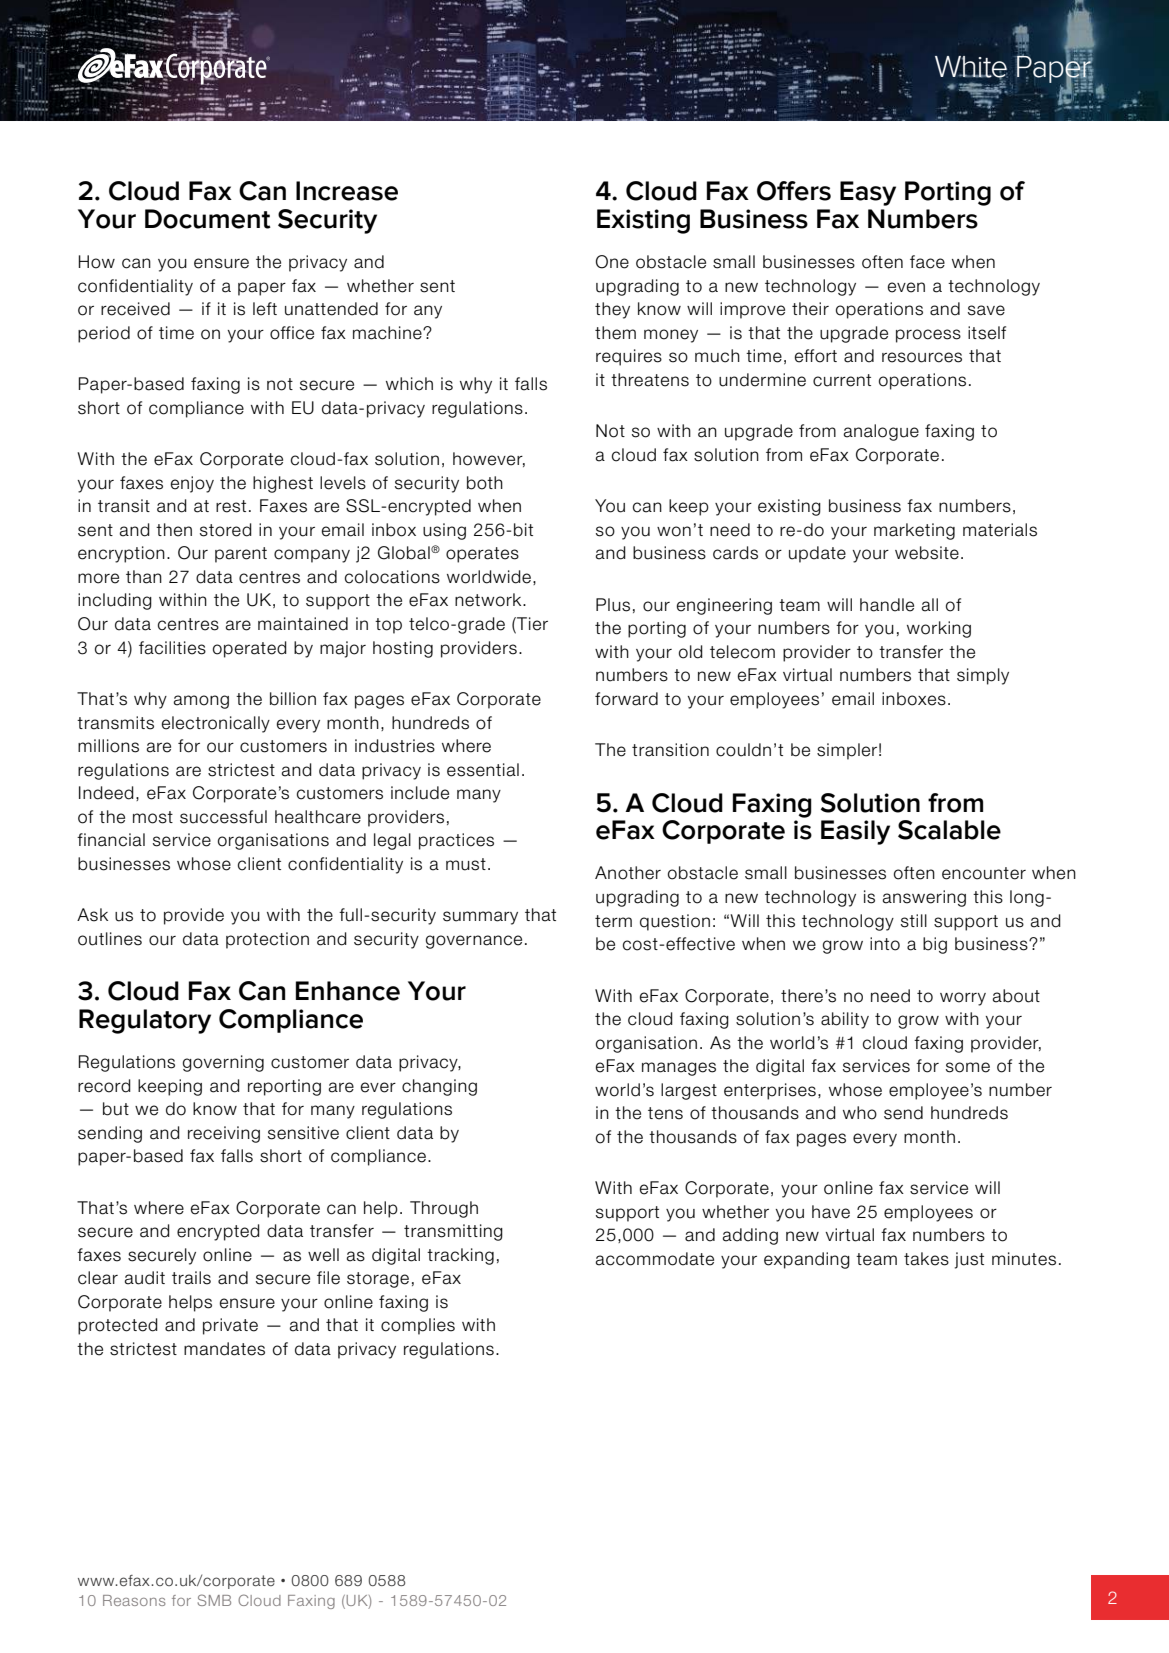  Describe the element at coordinates (347, 191) in the page. I see `Increase` at that location.
